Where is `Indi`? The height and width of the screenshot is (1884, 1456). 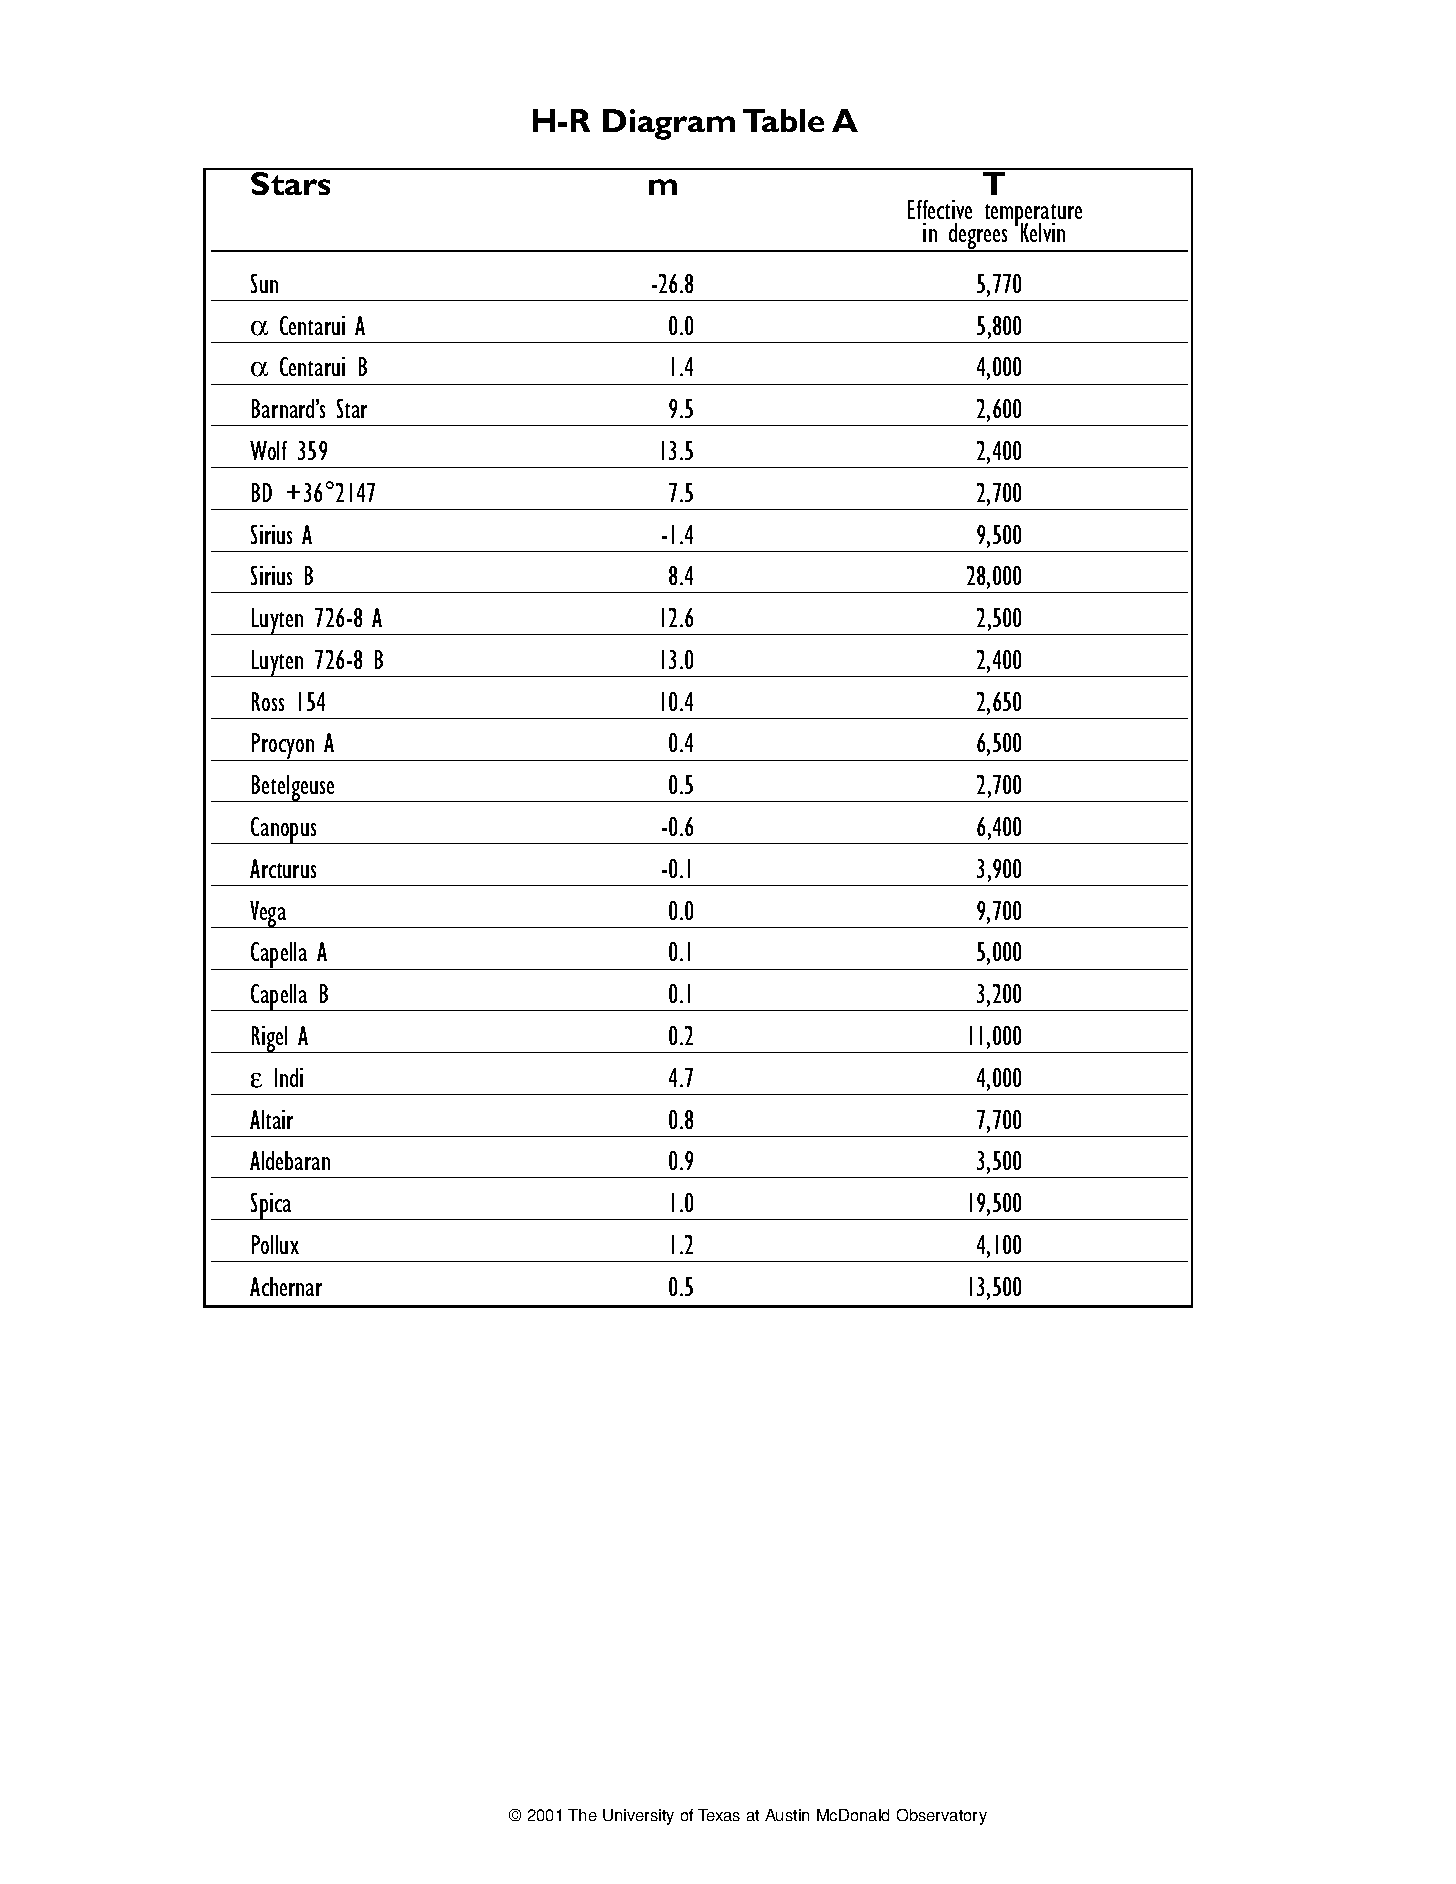 Indi is located at coordinates (289, 1077).
